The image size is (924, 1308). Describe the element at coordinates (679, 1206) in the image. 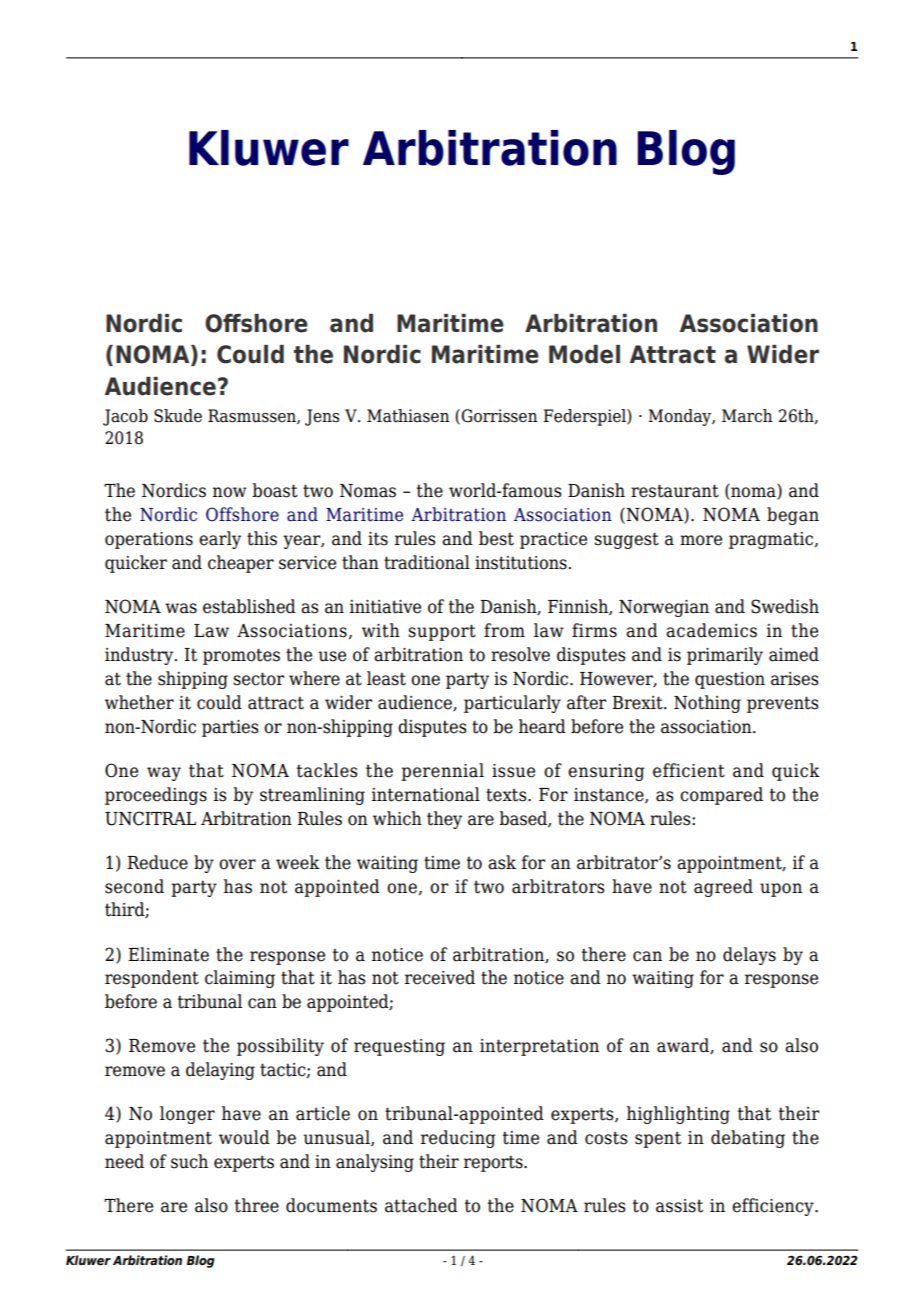

I see `assist` at that location.
